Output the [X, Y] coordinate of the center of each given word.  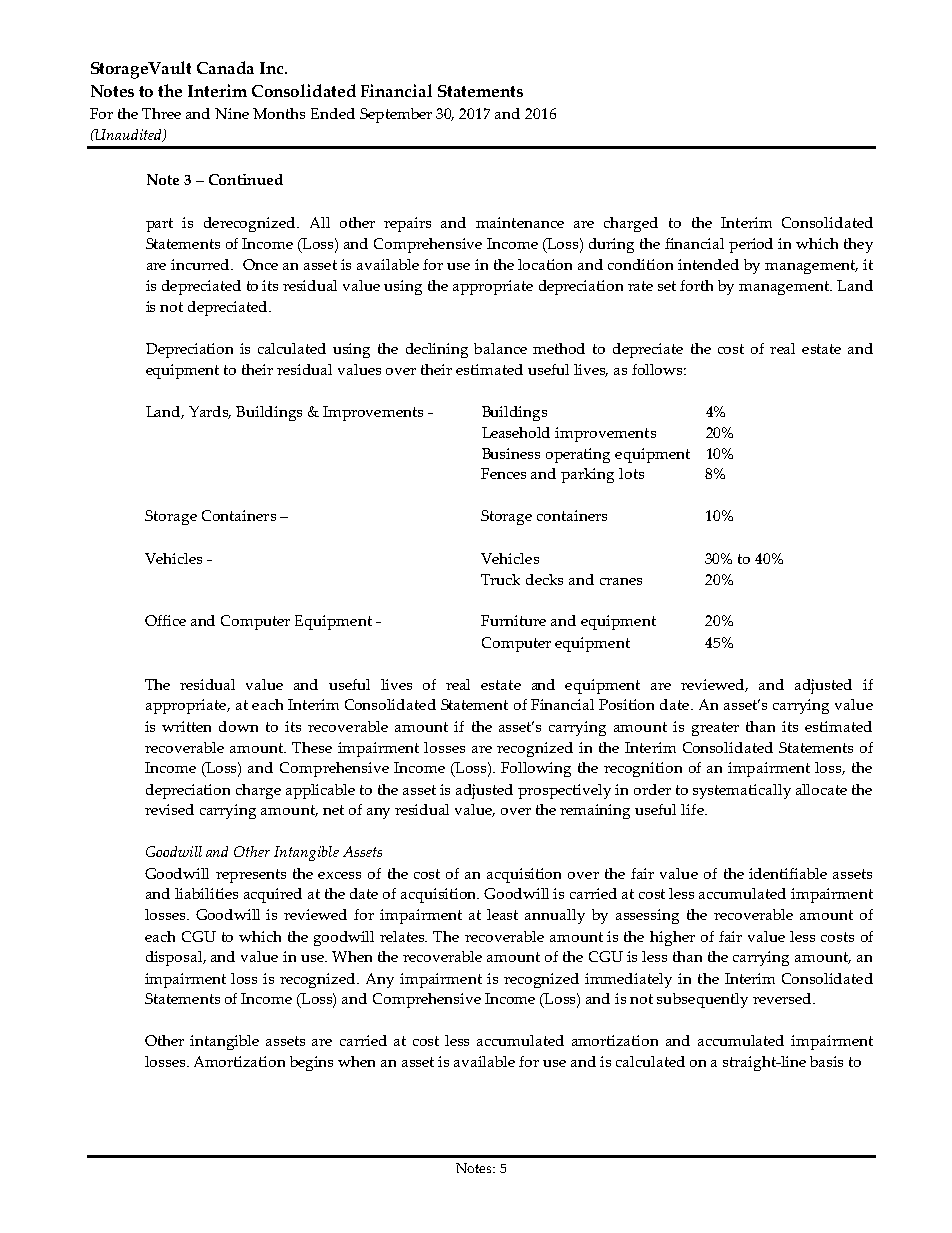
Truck [500, 579]
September [396, 115]
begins [311, 1063]
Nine [232, 113]
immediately [628, 980]
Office [165, 620]
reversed [783, 998]
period [751, 245]
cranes [621, 581]
